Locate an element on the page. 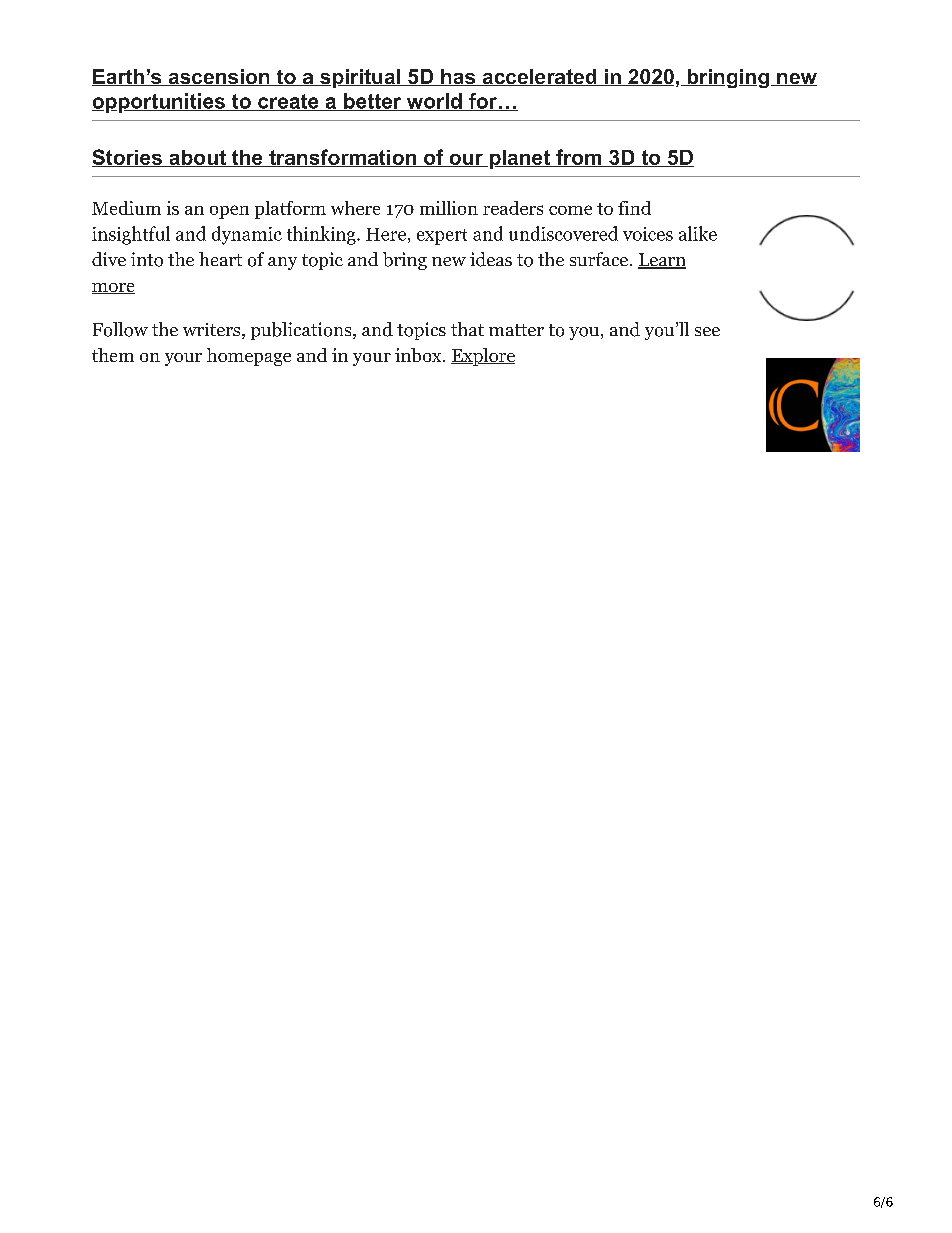 The height and width of the page is (1233, 952). more is located at coordinates (113, 288).
